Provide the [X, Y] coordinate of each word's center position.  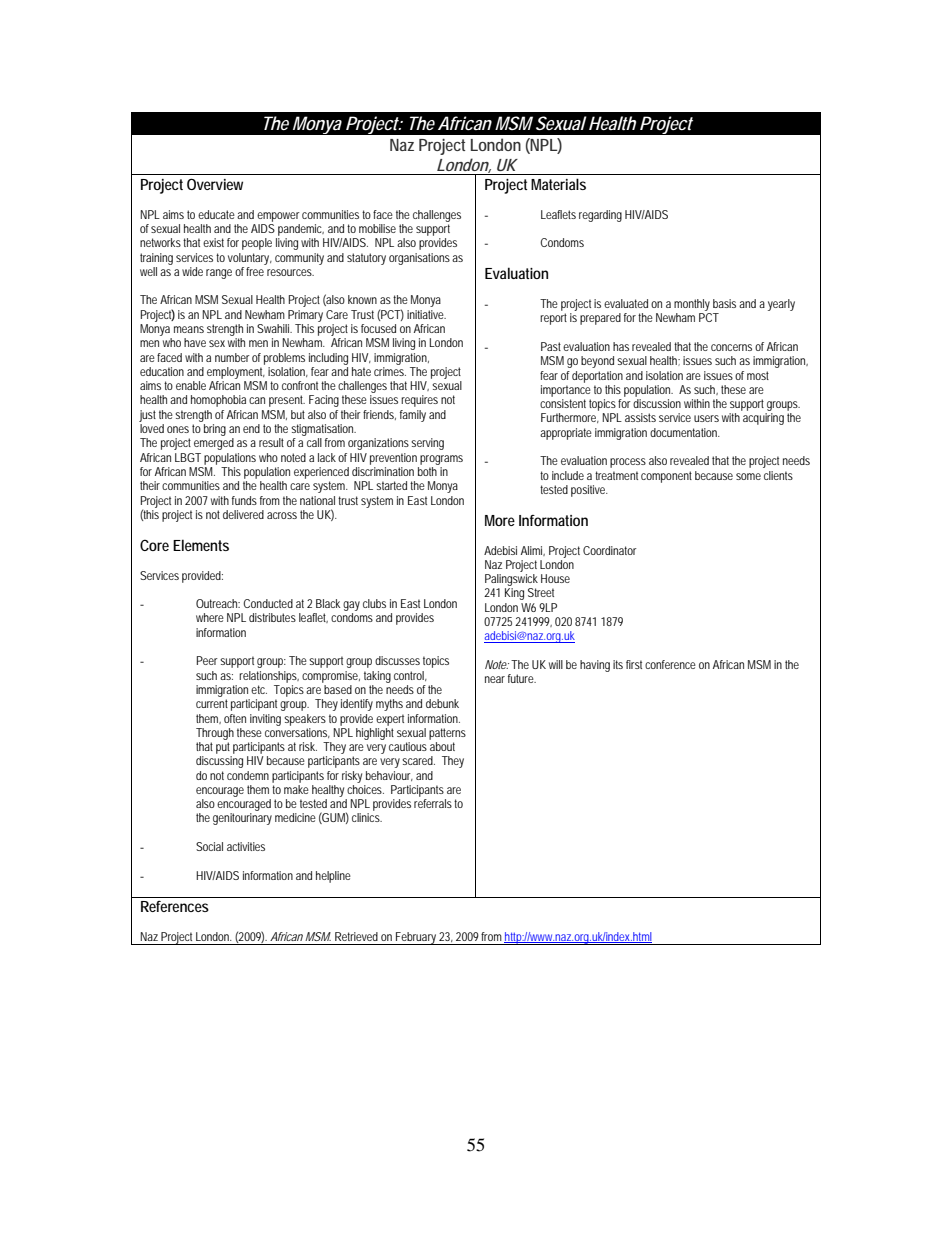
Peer [207, 660]
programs [441, 460]
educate [216, 214]
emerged [214, 444]
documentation [685, 432]
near [495, 679]
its [618, 664]
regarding [600, 216]
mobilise [377, 228]
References [175, 906]
